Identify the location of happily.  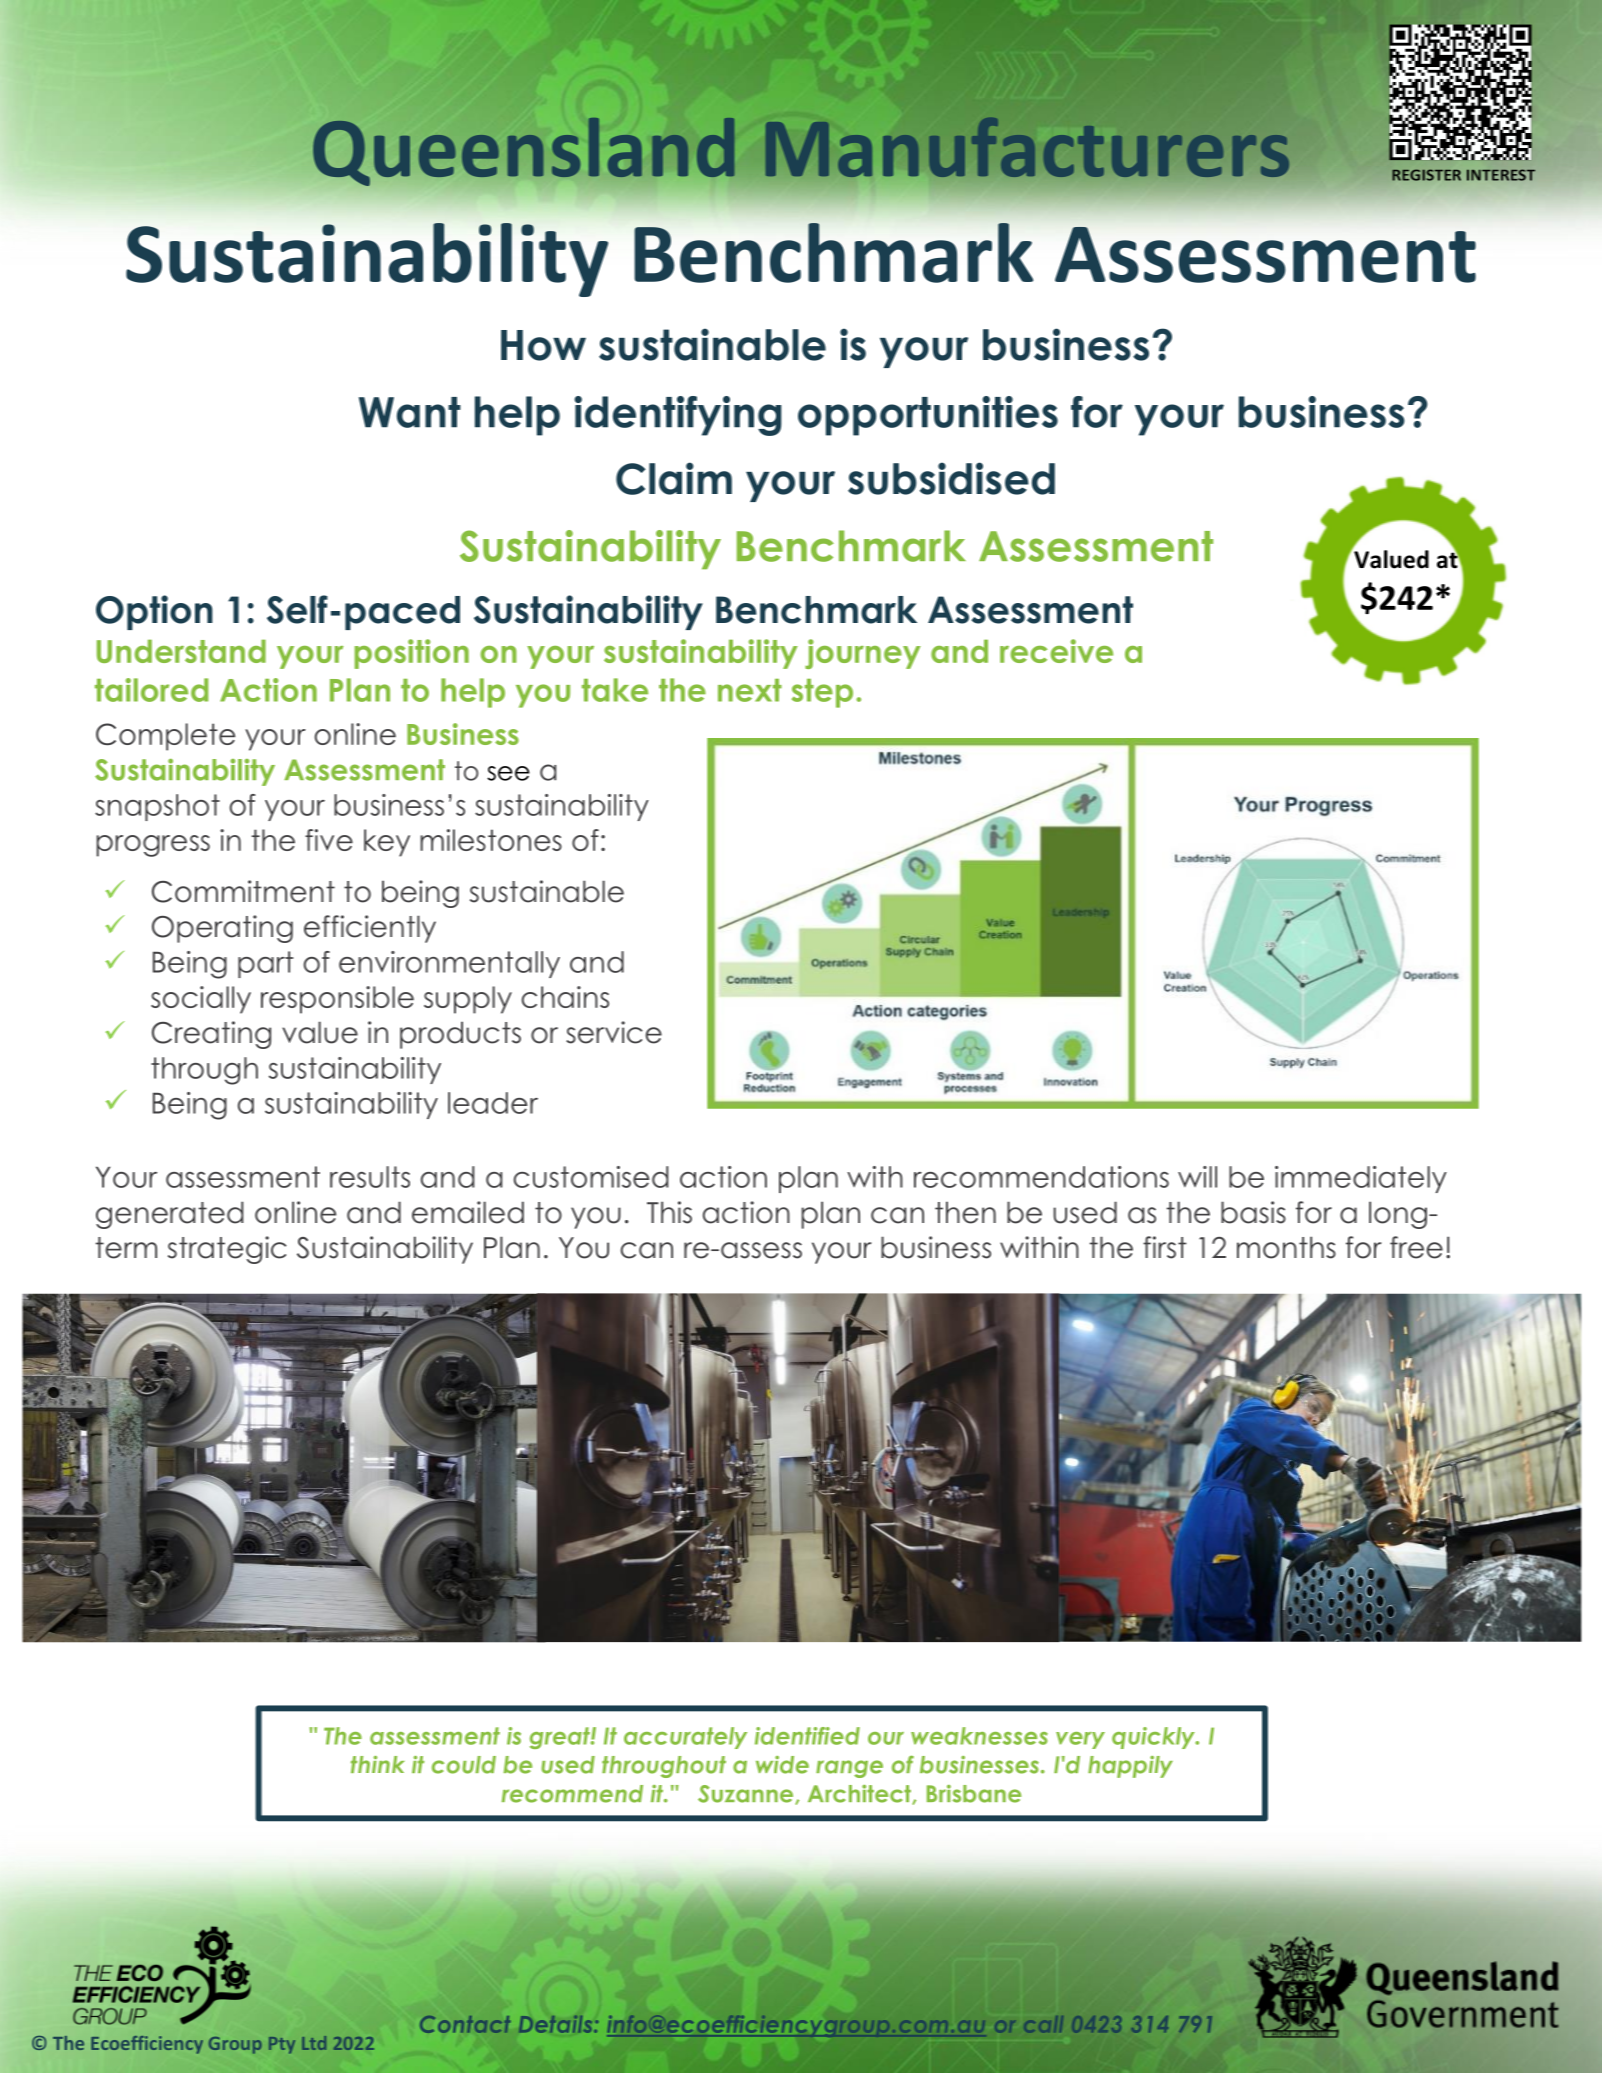
(1130, 1767).
